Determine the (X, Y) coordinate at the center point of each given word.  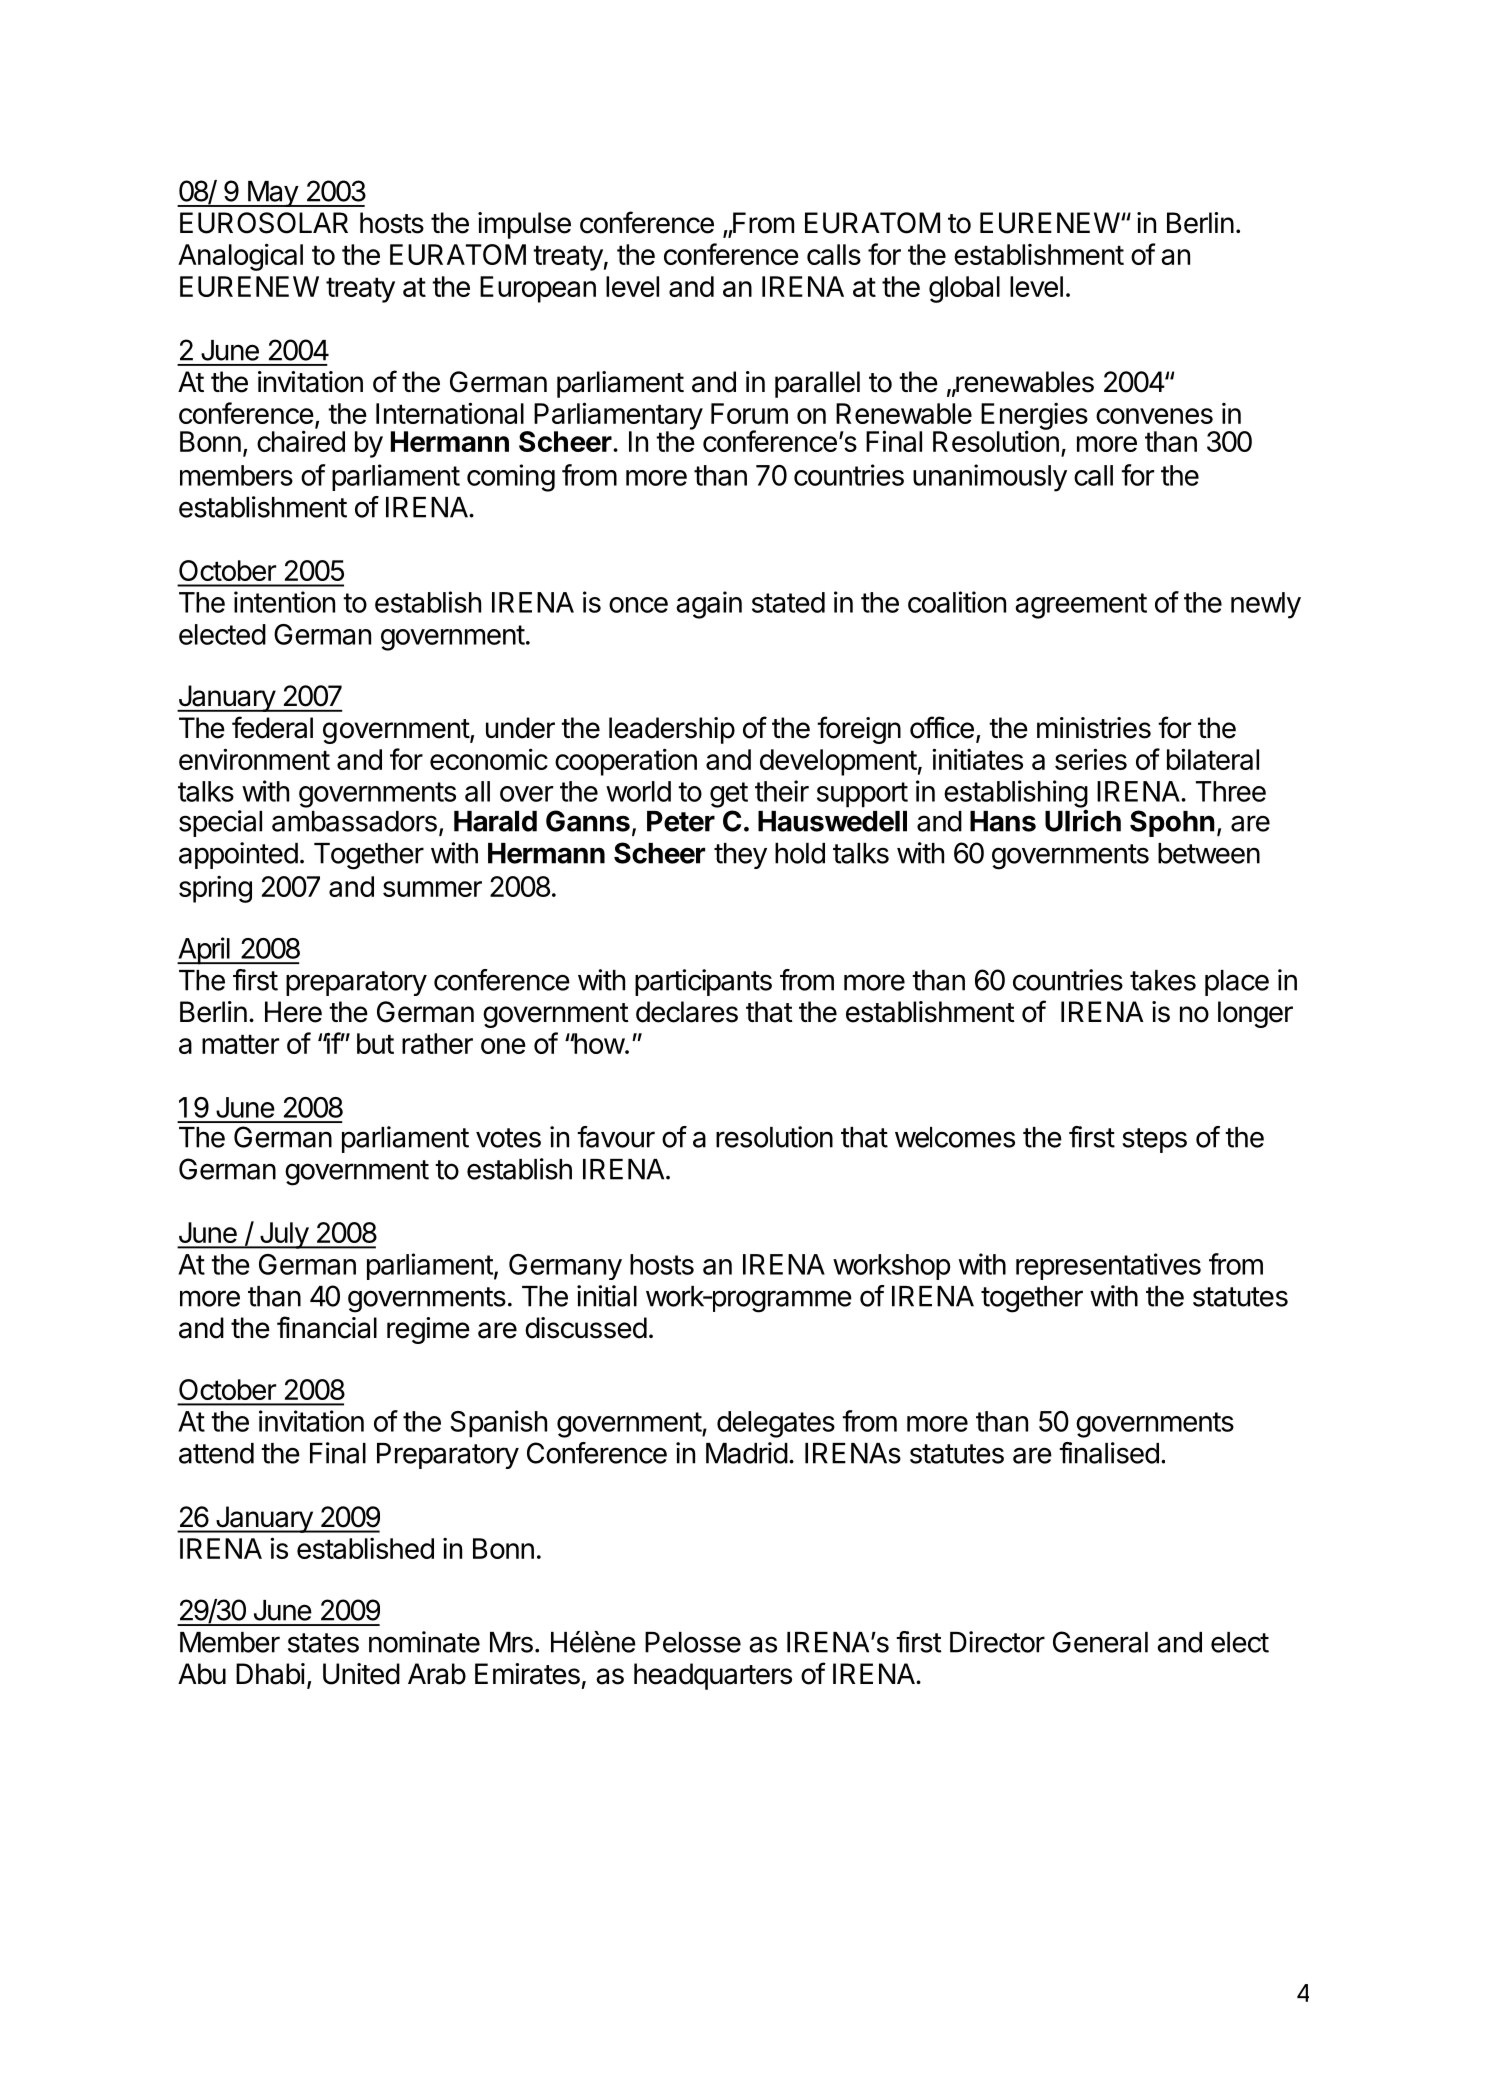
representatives (1108, 1266)
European (538, 289)
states (323, 1643)
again (709, 605)
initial (607, 1296)
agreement (1081, 606)
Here (293, 1012)
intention (284, 602)
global (964, 289)
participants (703, 982)
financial (327, 1327)
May (272, 194)
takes (1163, 980)
